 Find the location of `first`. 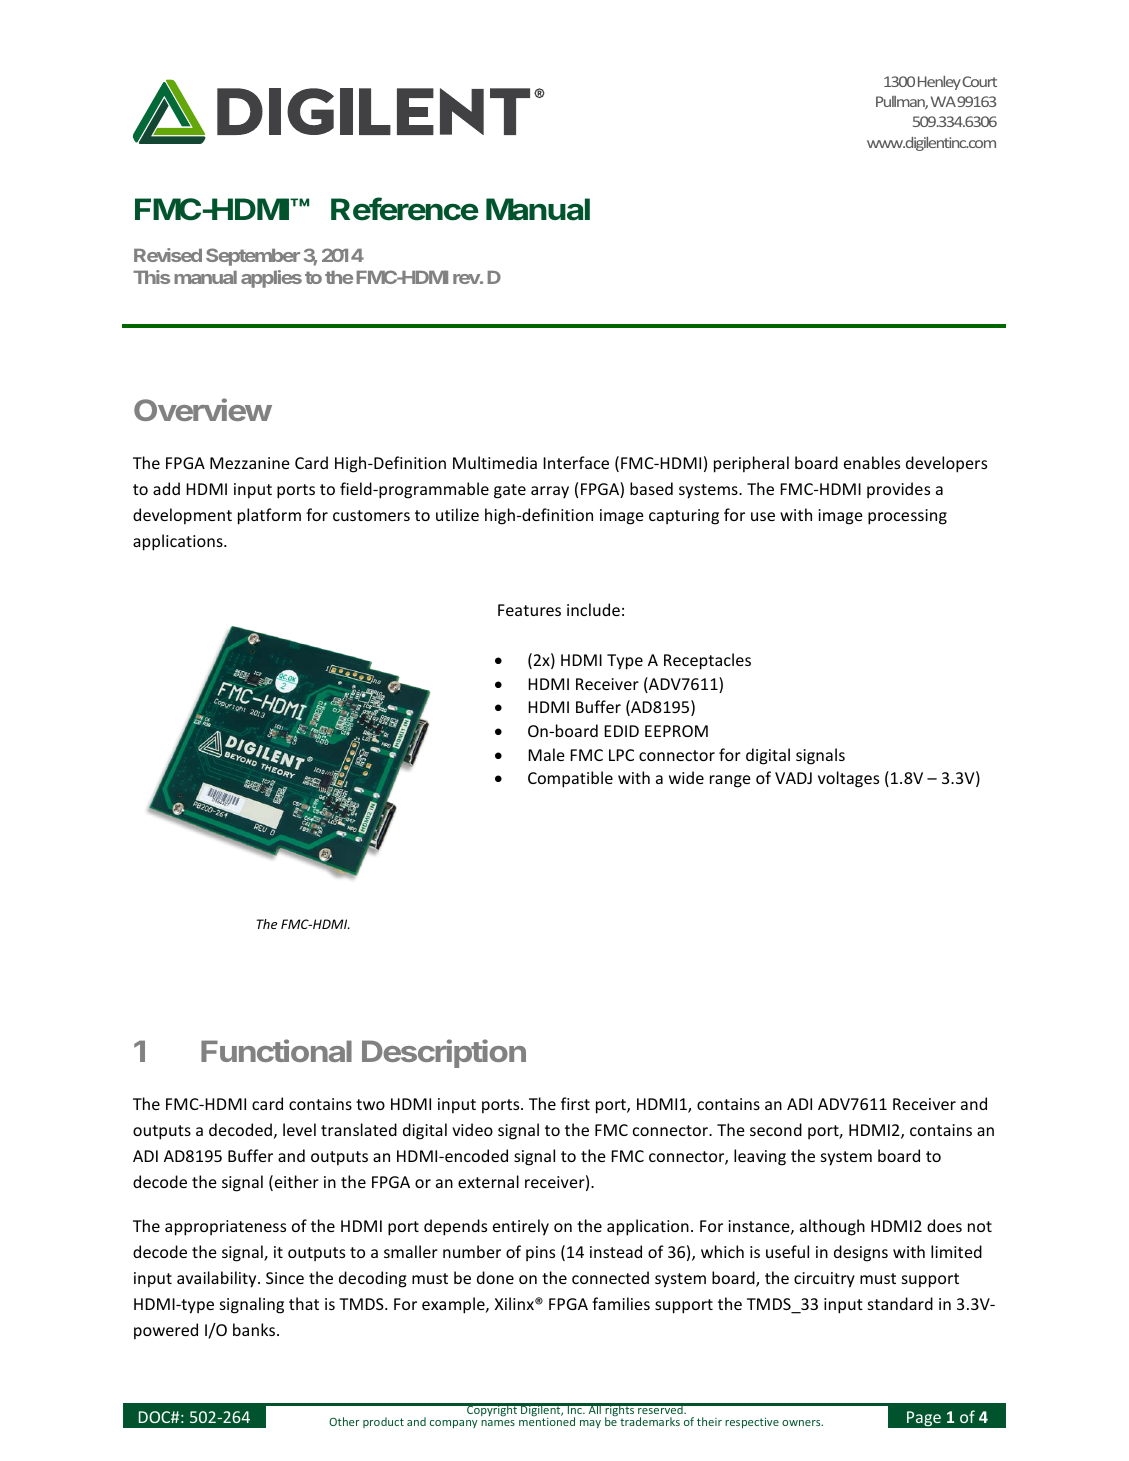

first is located at coordinates (575, 1103).
